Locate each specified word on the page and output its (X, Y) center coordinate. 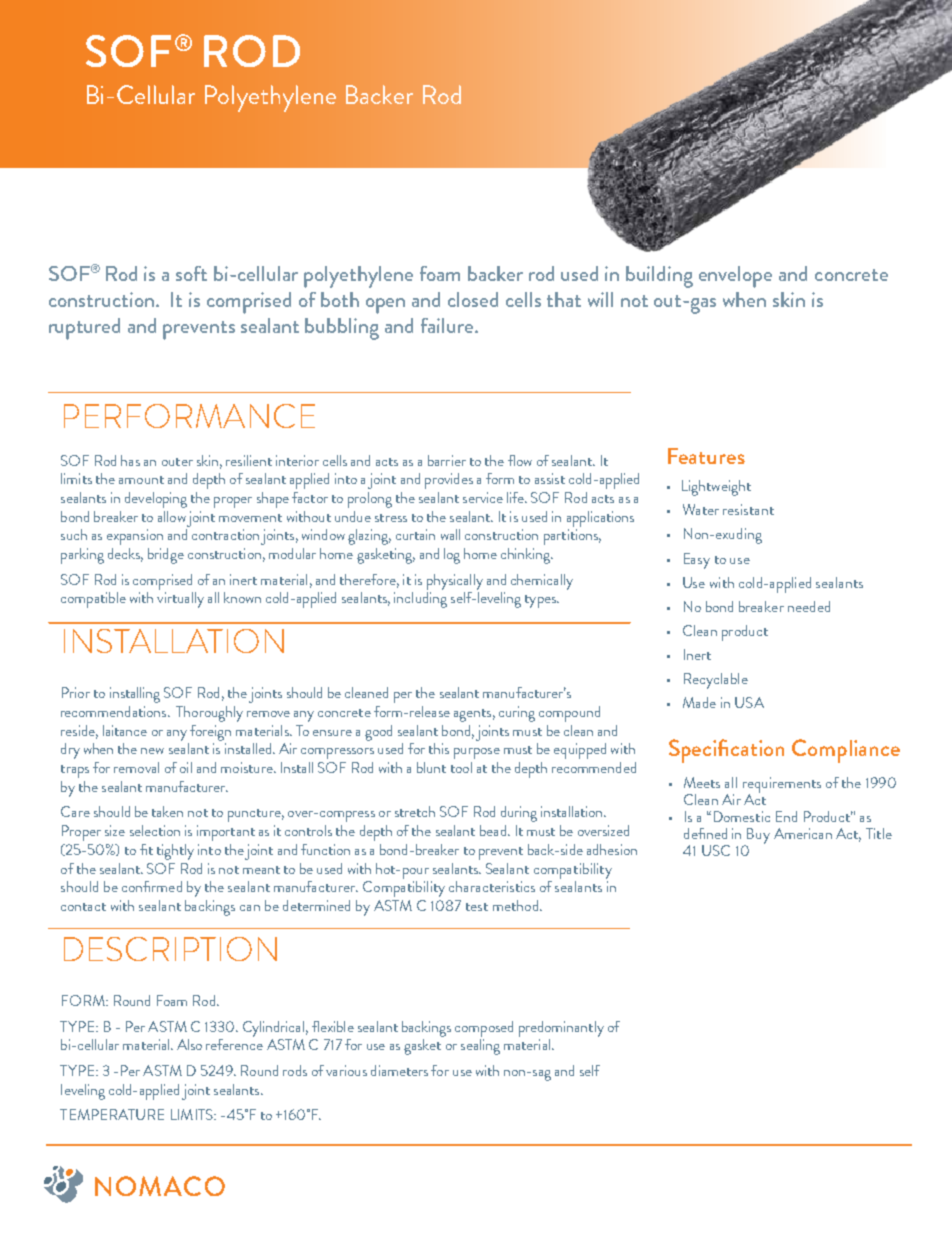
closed (473, 299)
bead (493, 830)
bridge (166, 556)
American (803, 833)
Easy (697, 561)
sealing (480, 1047)
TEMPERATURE (112, 1114)
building (659, 277)
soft (191, 273)
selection (155, 830)
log (452, 556)
